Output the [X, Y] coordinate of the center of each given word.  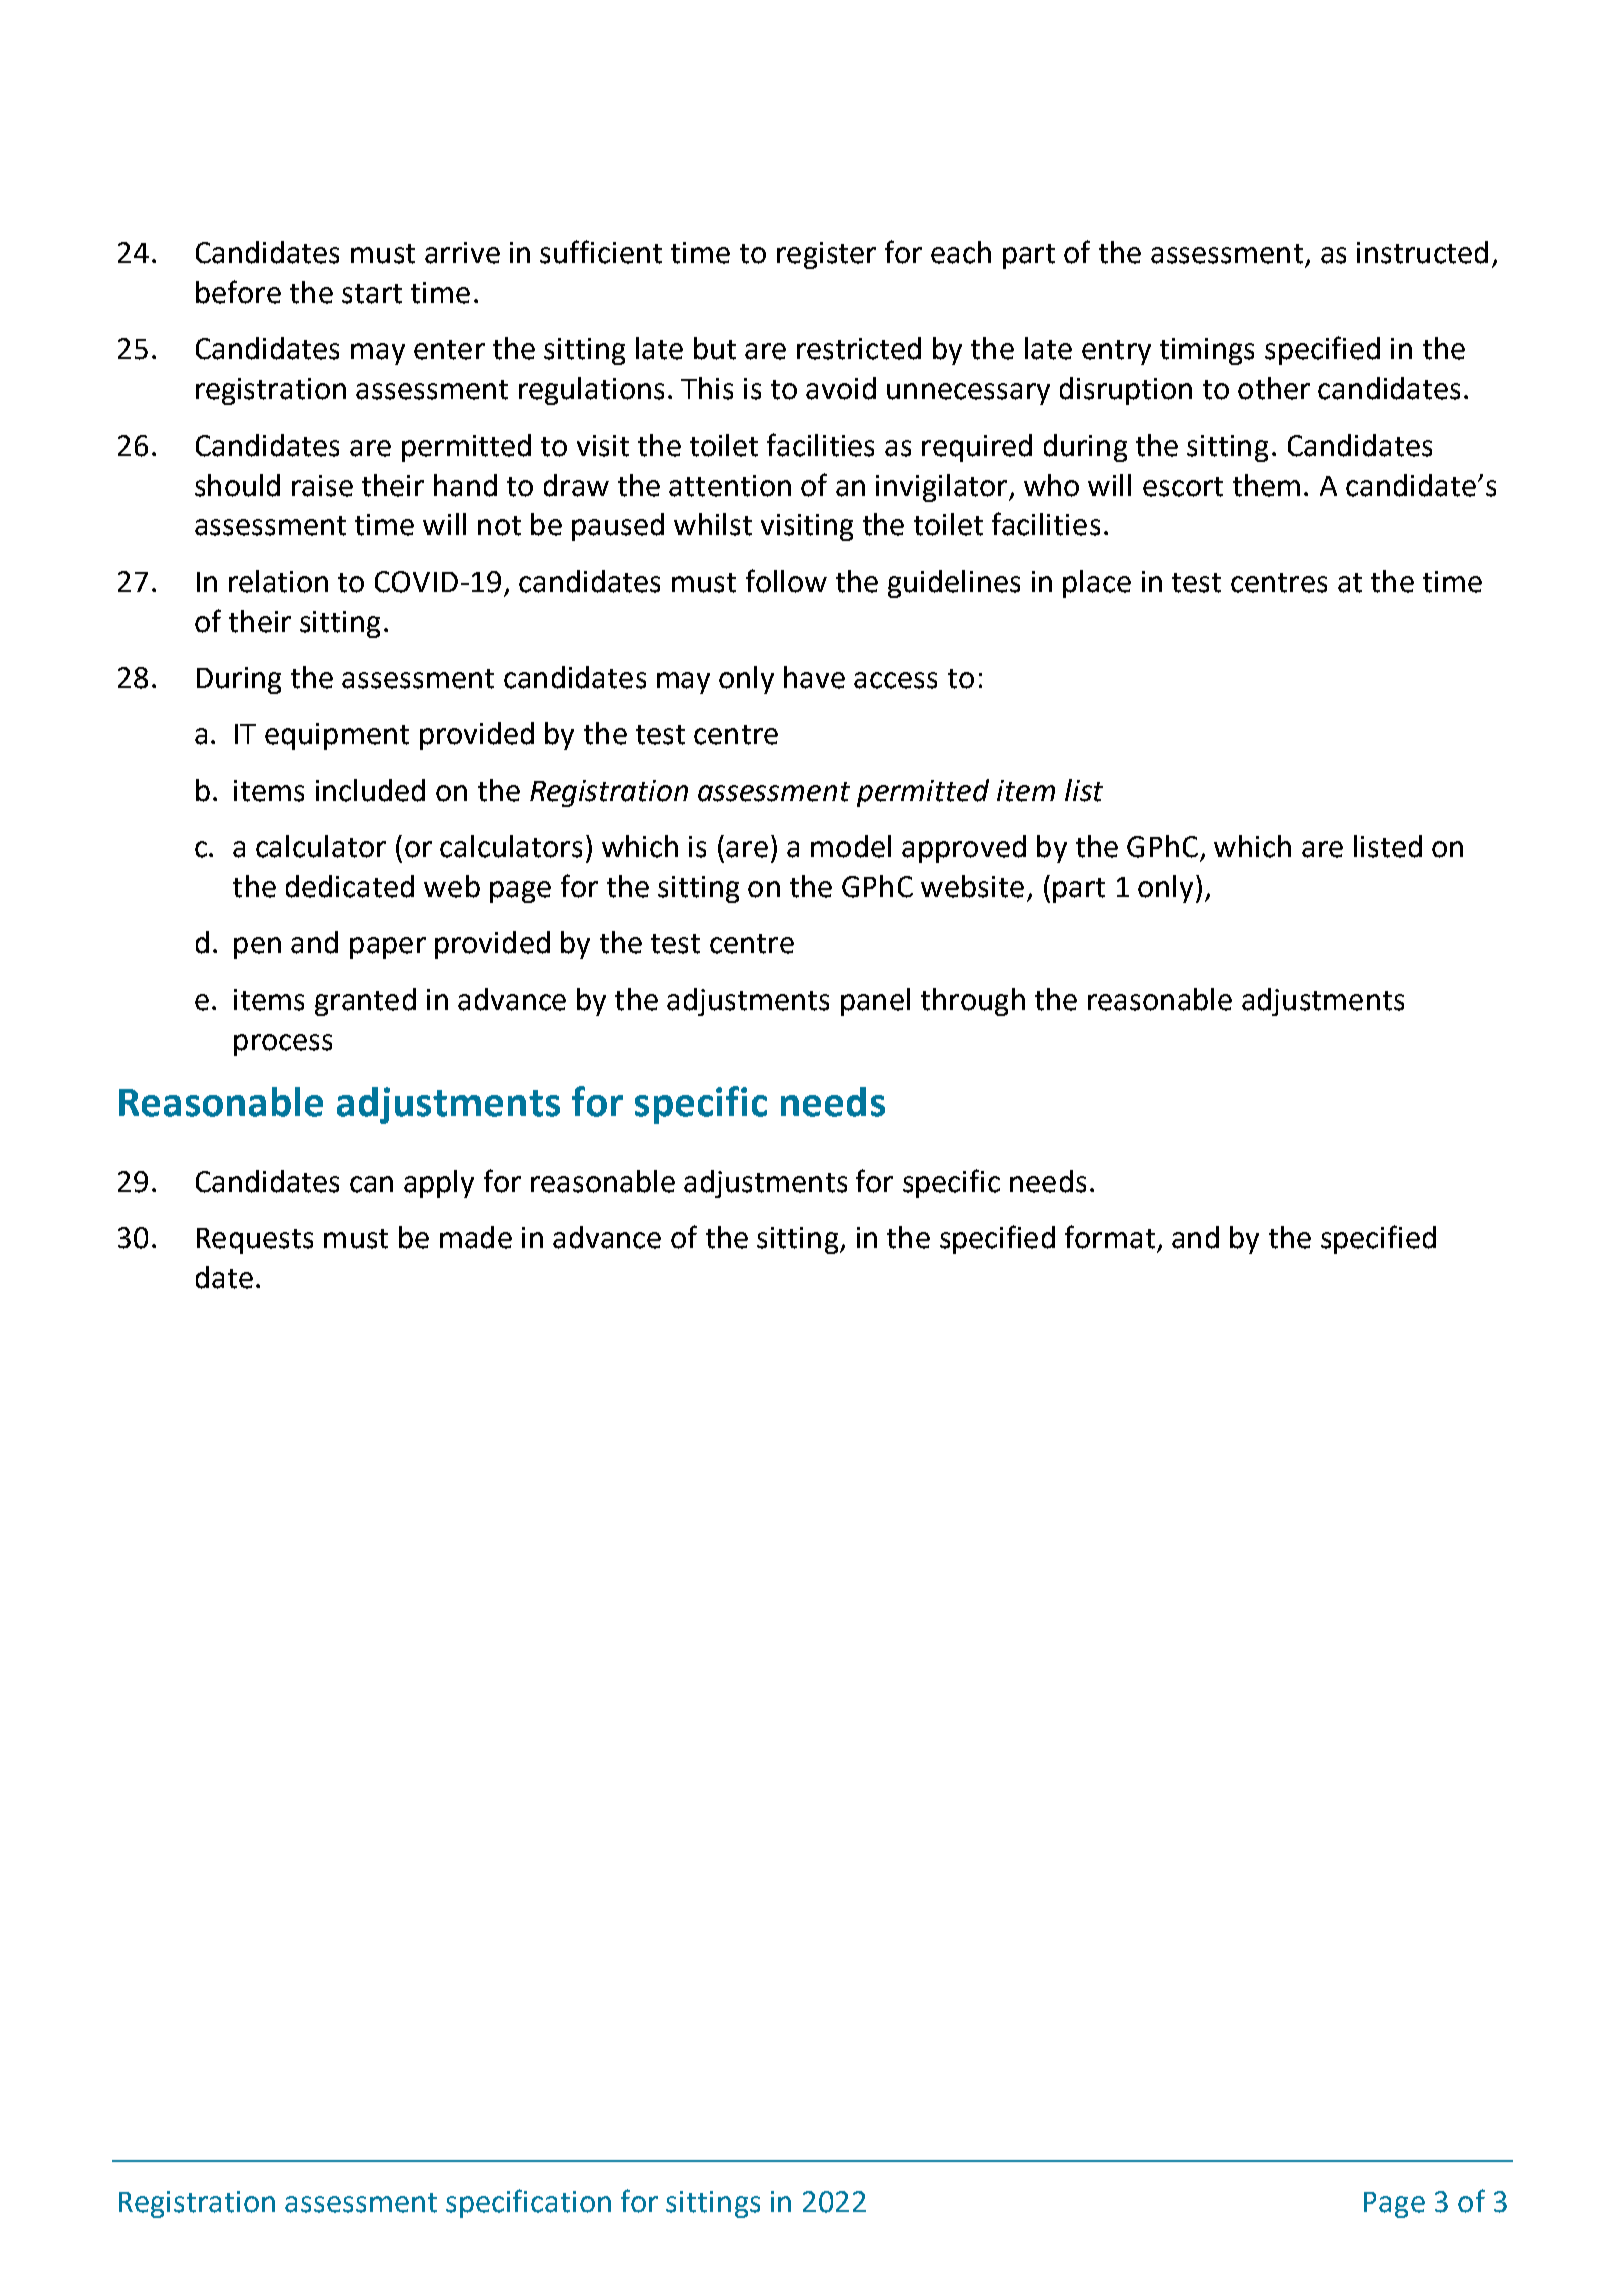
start [372, 294]
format [1110, 1237]
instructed [1422, 252]
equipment [337, 736]
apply [439, 1184]
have [814, 677]
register [826, 255]
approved [964, 849]
